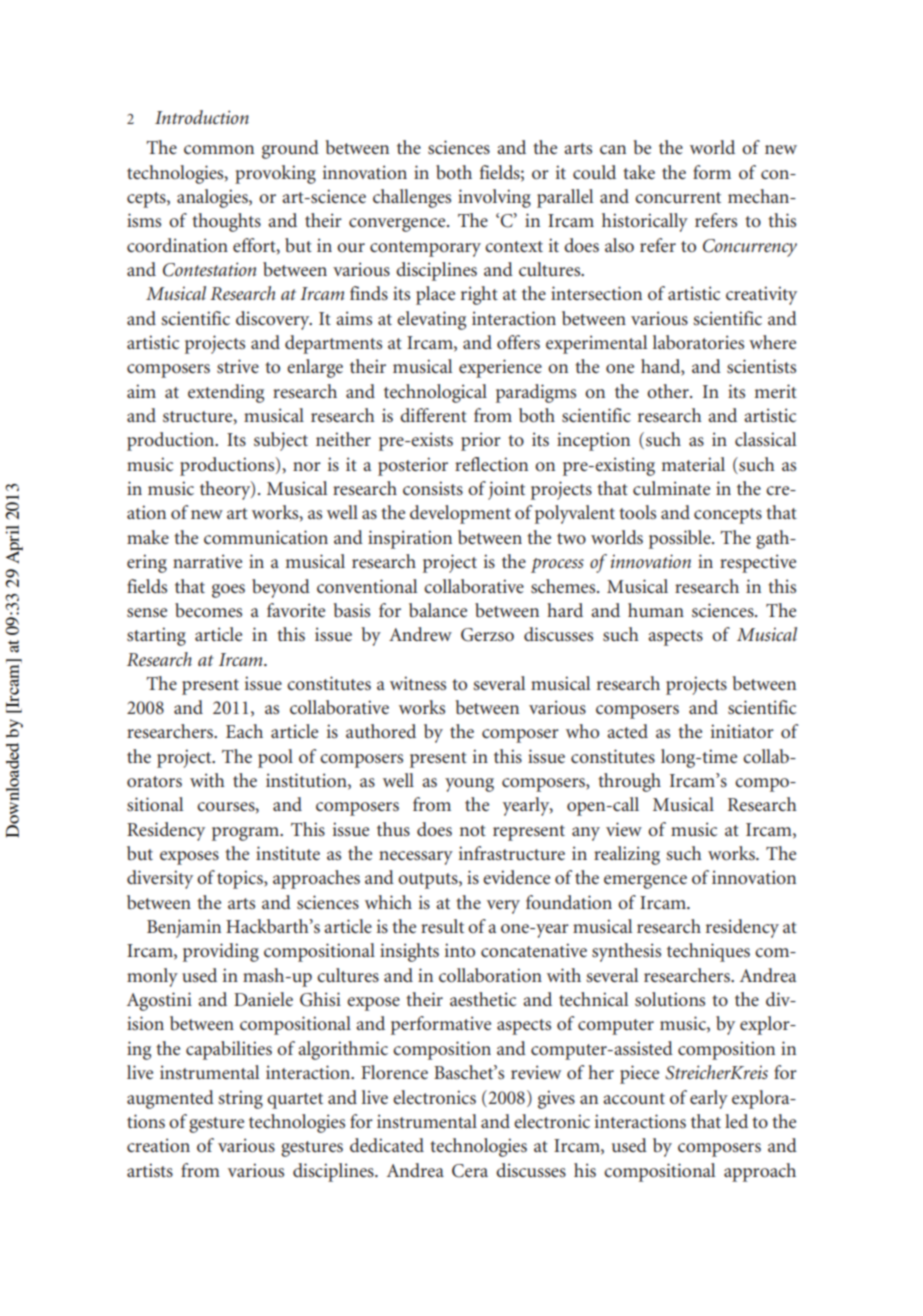 This image has width=923, height=1316. Describe the element at coordinates (656, 610) in the image. I see `human` at that location.
